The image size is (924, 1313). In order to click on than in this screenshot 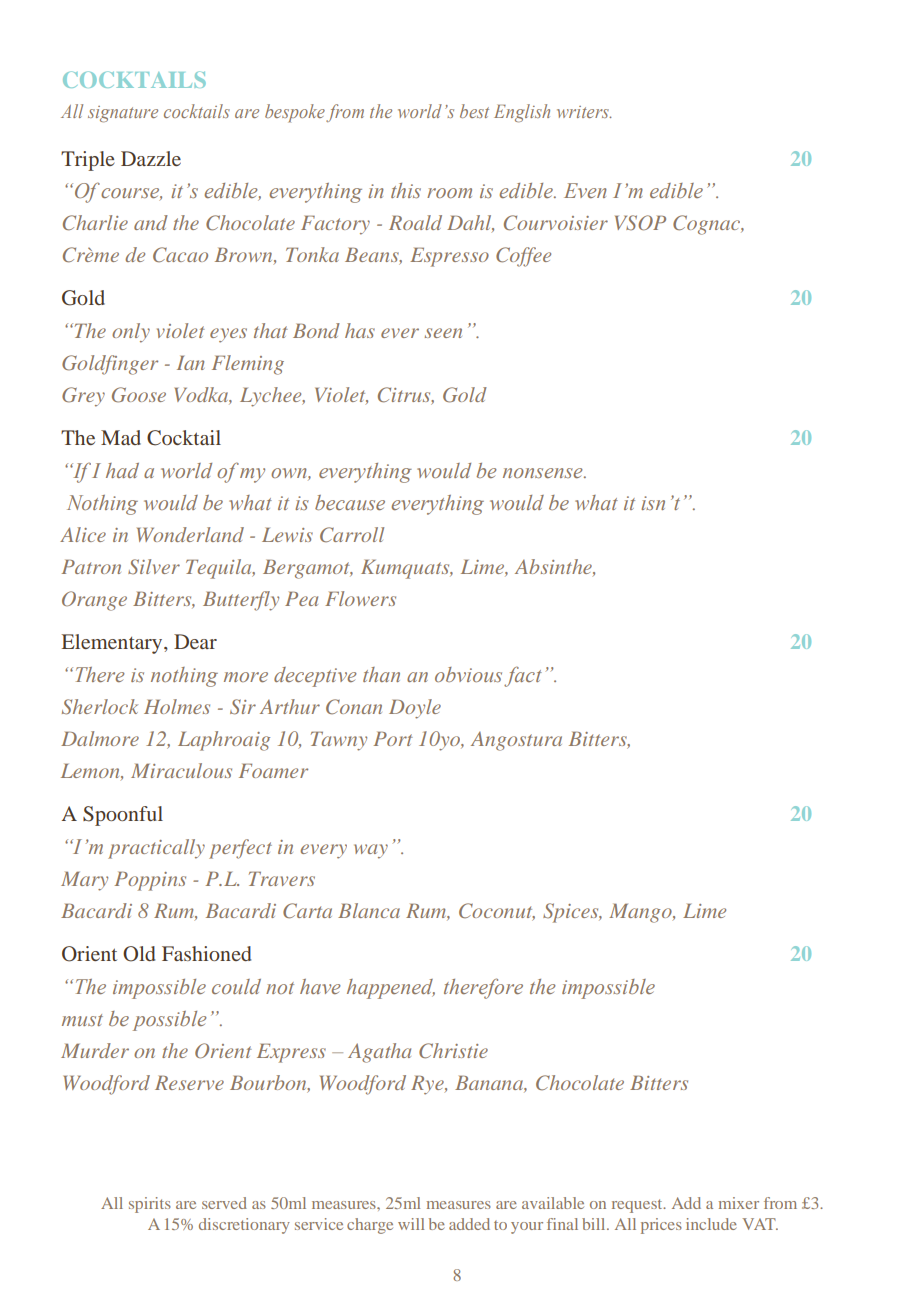, I will do `click(381, 674)`.
